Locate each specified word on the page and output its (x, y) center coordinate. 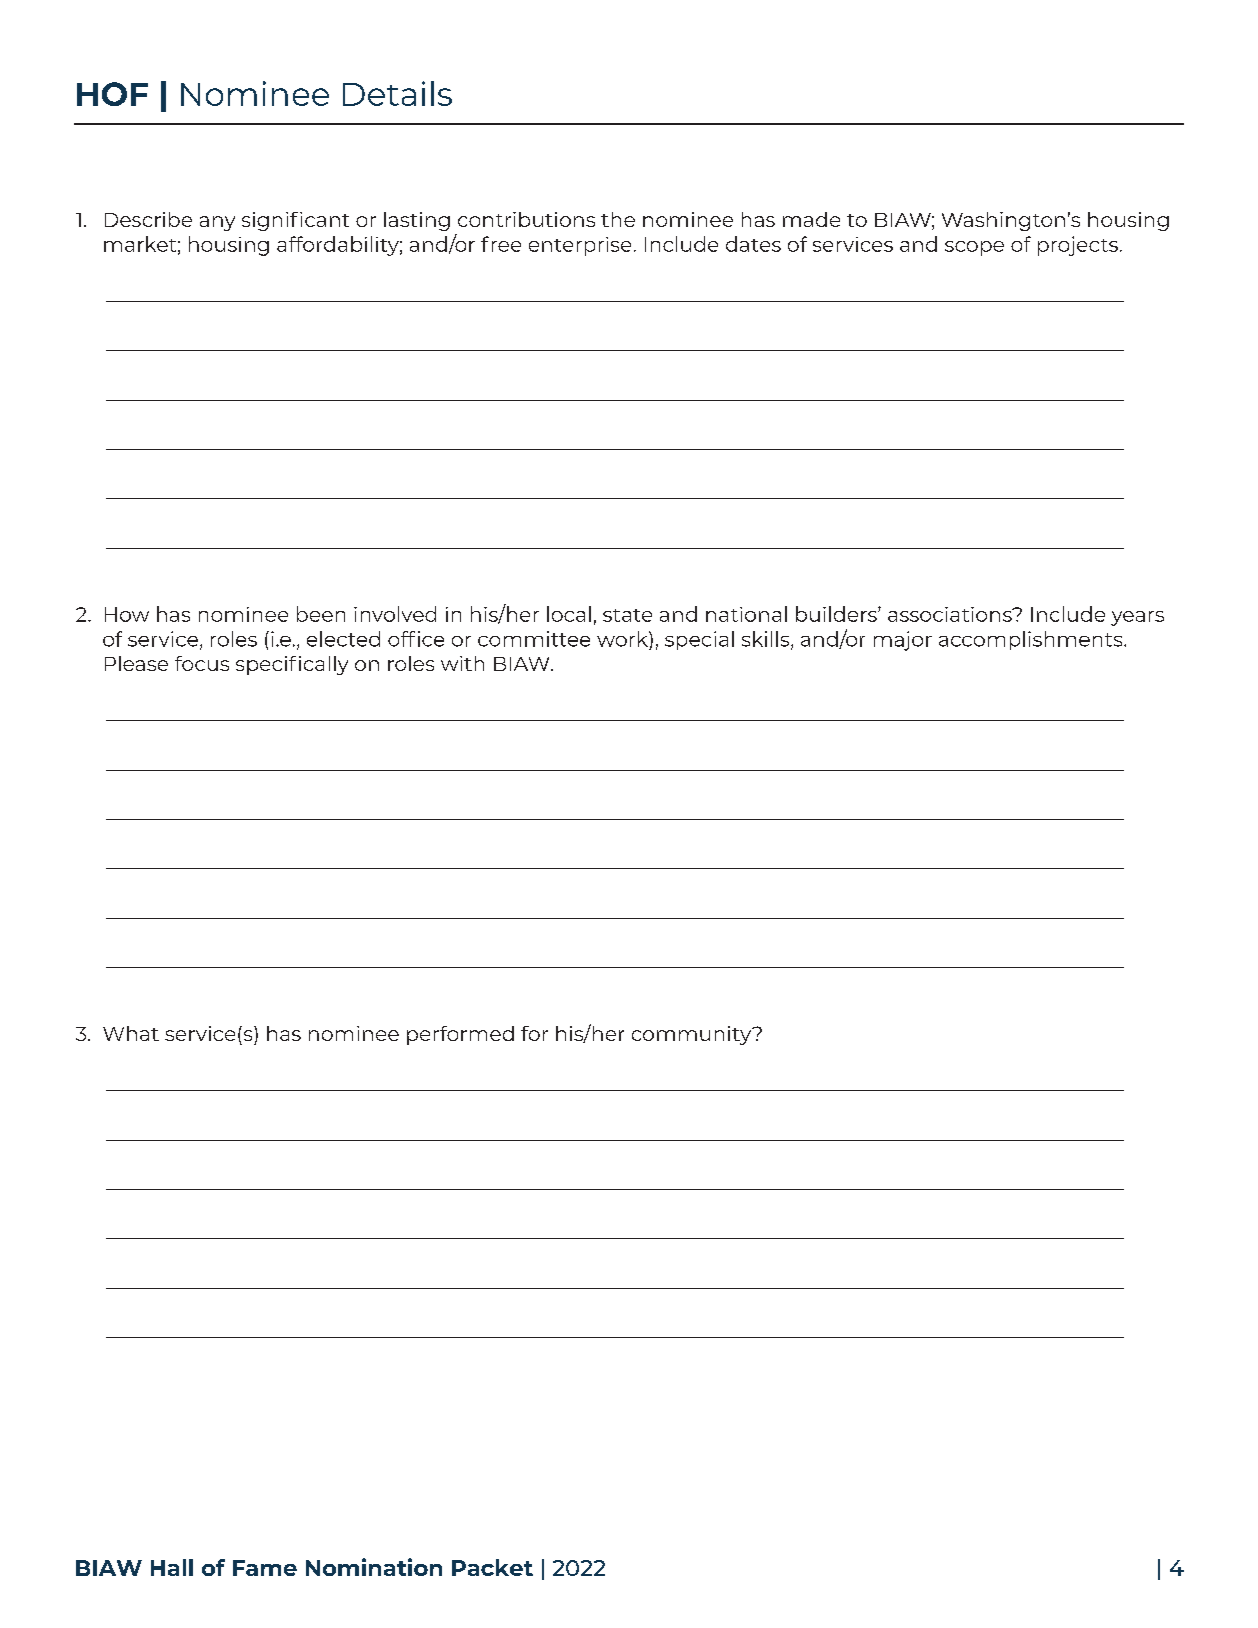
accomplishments (1032, 640)
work (623, 639)
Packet (492, 1567)
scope (974, 248)
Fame (265, 1568)
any (217, 223)
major (903, 641)
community (693, 1035)
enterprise (580, 246)
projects (1078, 246)
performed (460, 1035)
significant (295, 221)
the (618, 219)
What (131, 1033)
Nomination (374, 1567)
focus (202, 663)
